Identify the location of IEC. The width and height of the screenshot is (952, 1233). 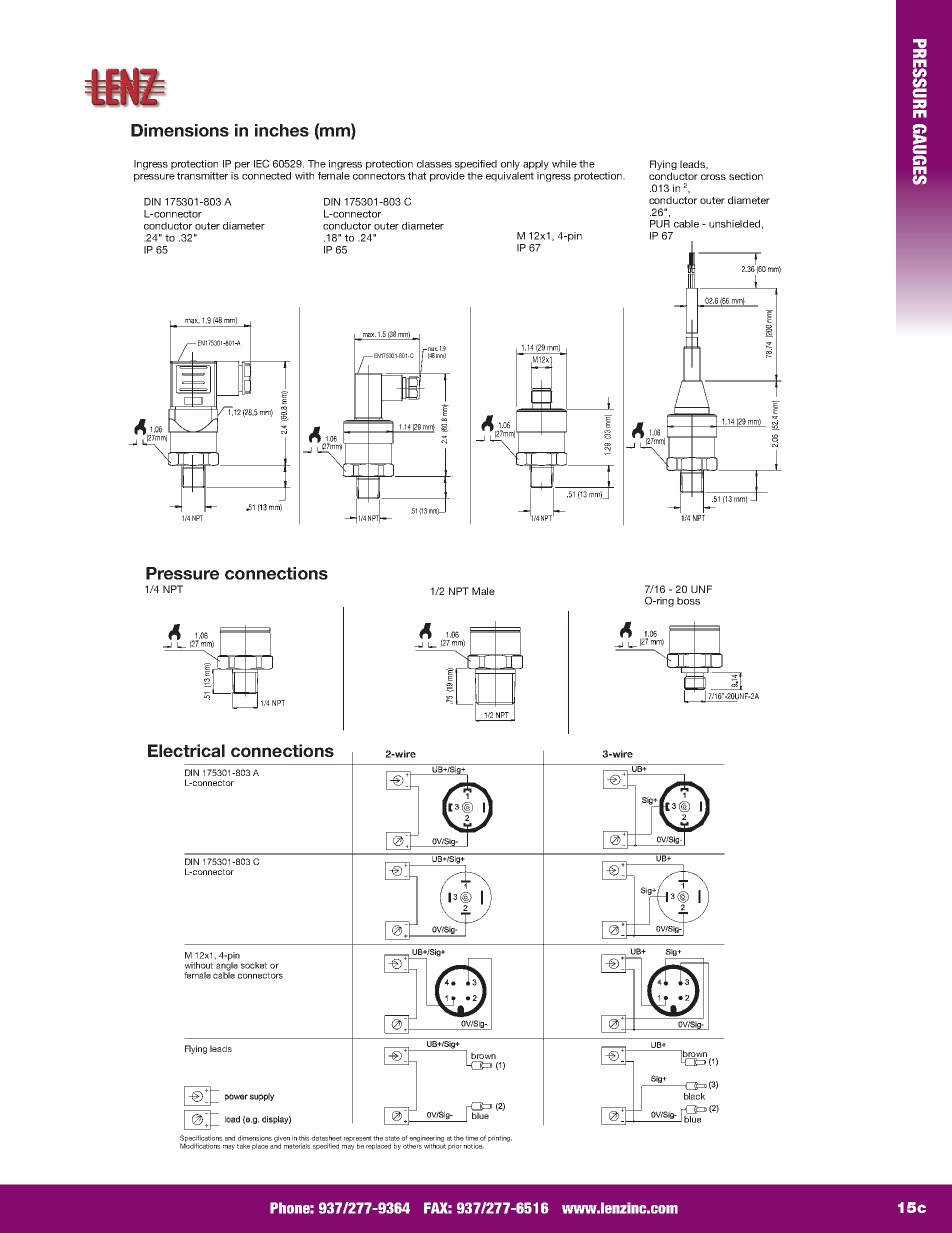
(261, 163).
